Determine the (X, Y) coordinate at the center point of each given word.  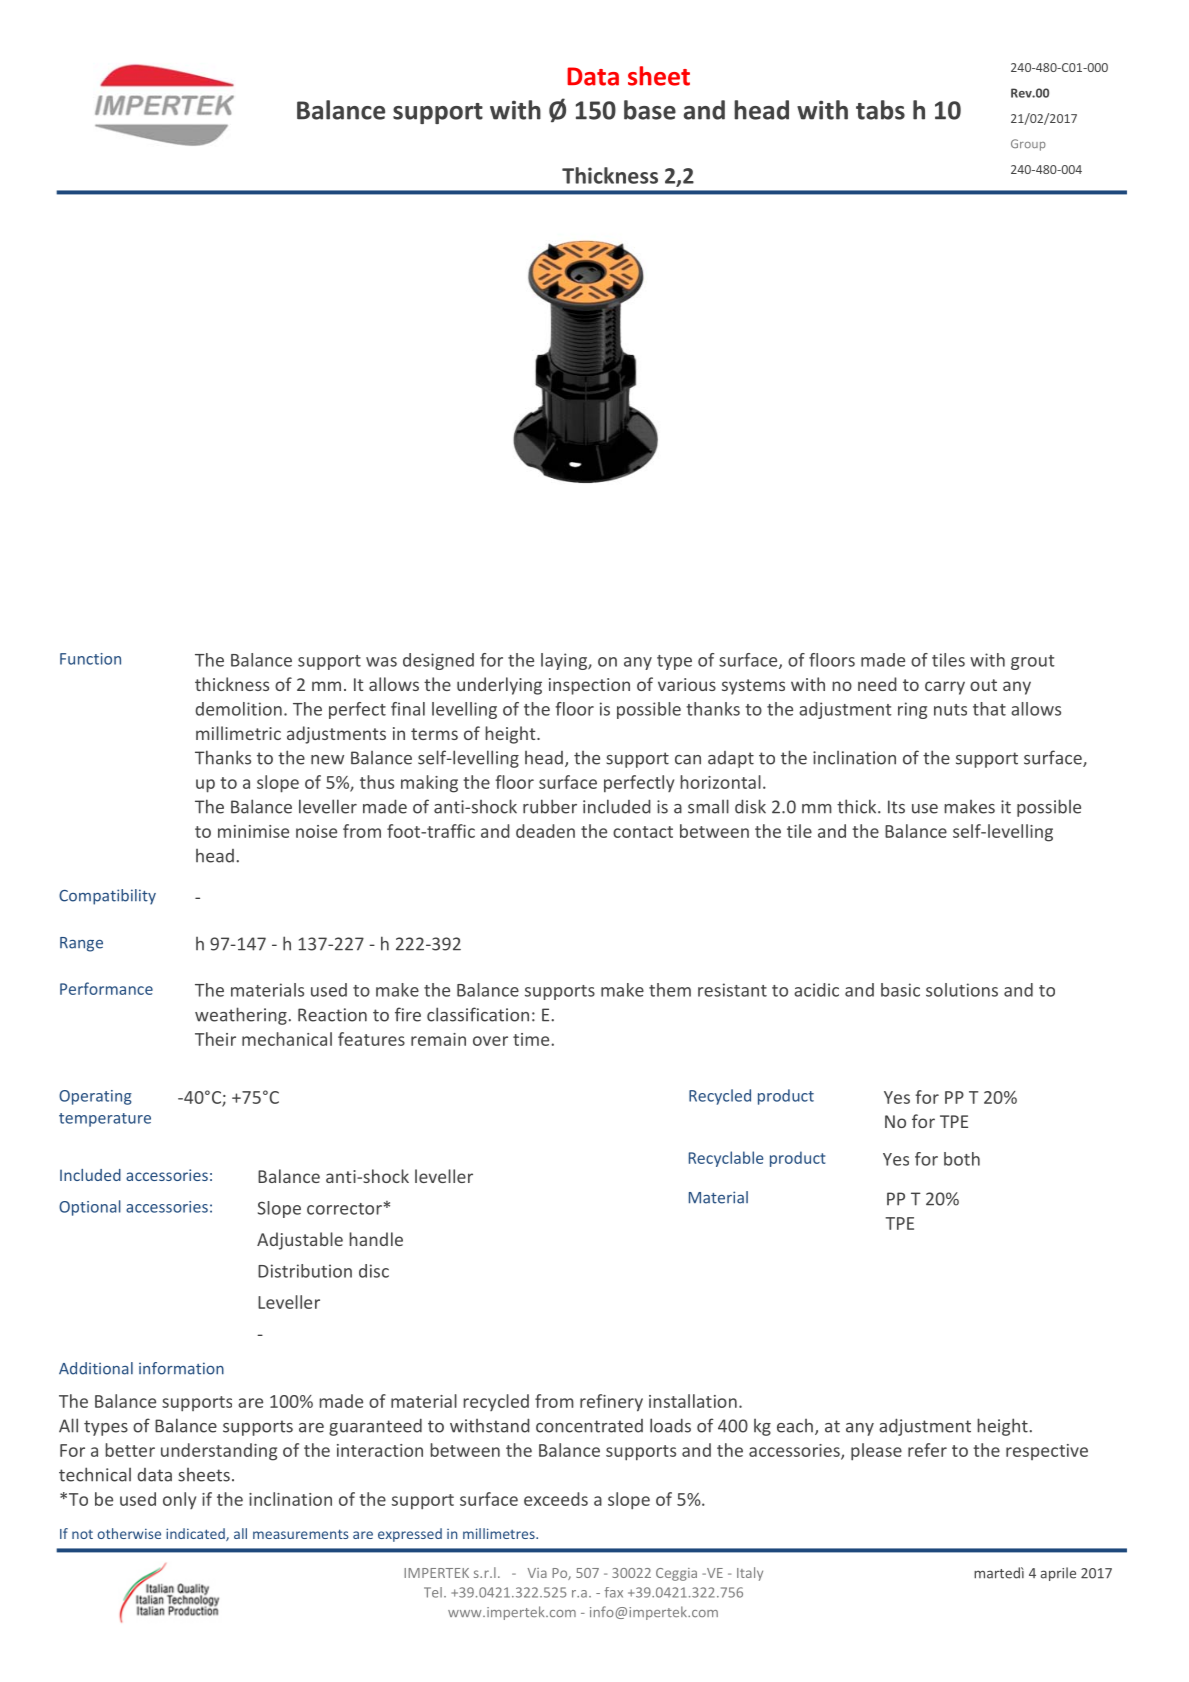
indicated (196, 1534)
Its (896, 807)
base (650, 110)
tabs (880, 110)
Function (90, 659)
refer (927, 1450)
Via (537, 1573)
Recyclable (726, 1159)
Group (1028, 145)
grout (1033, 662)
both (962, 1159)
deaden (545, 831)
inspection (589, 686)
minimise (253, 831)
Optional (90, 1208)
